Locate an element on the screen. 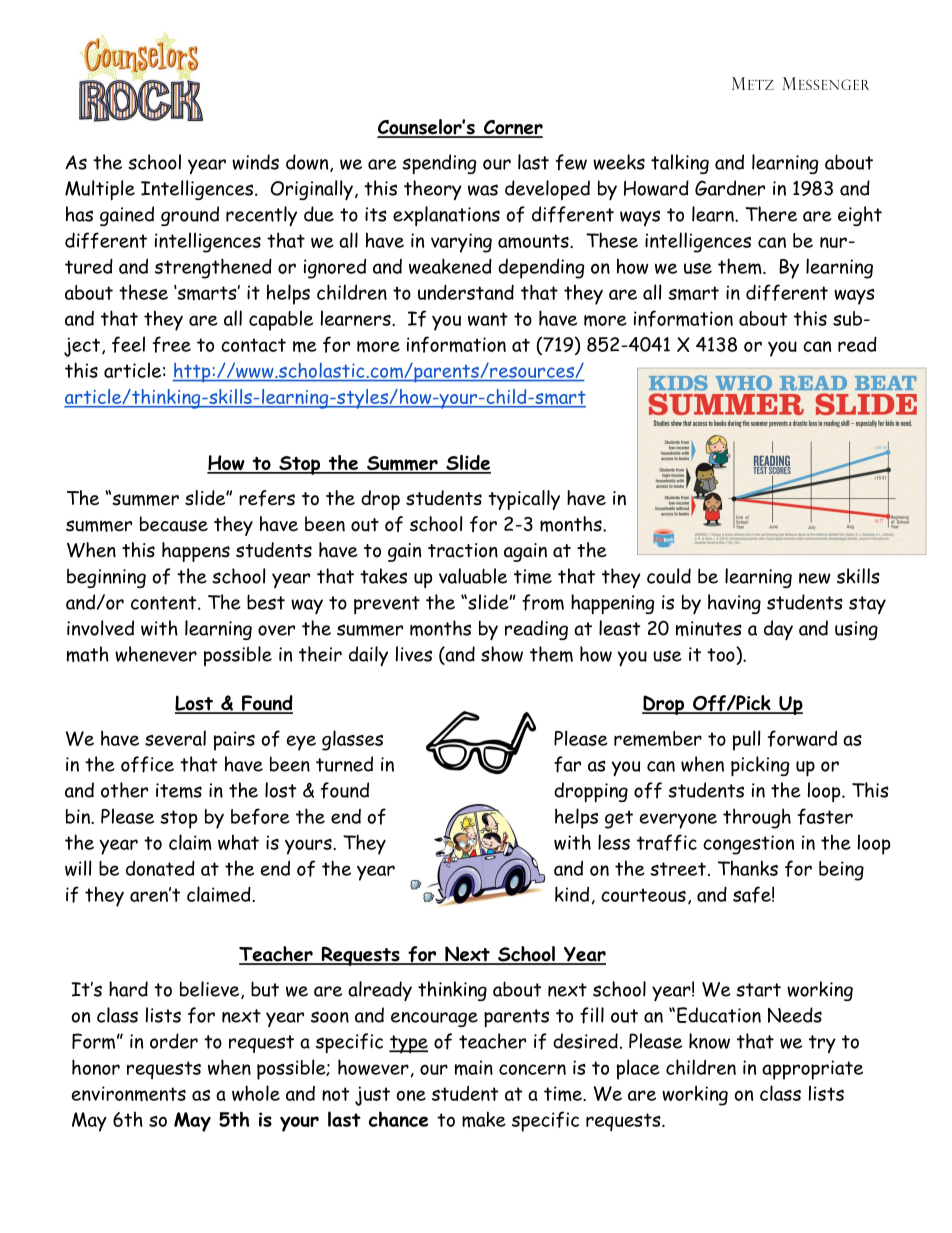 This screenshot has height=1233, width=952. donated is located at coordinates (160, 868).
